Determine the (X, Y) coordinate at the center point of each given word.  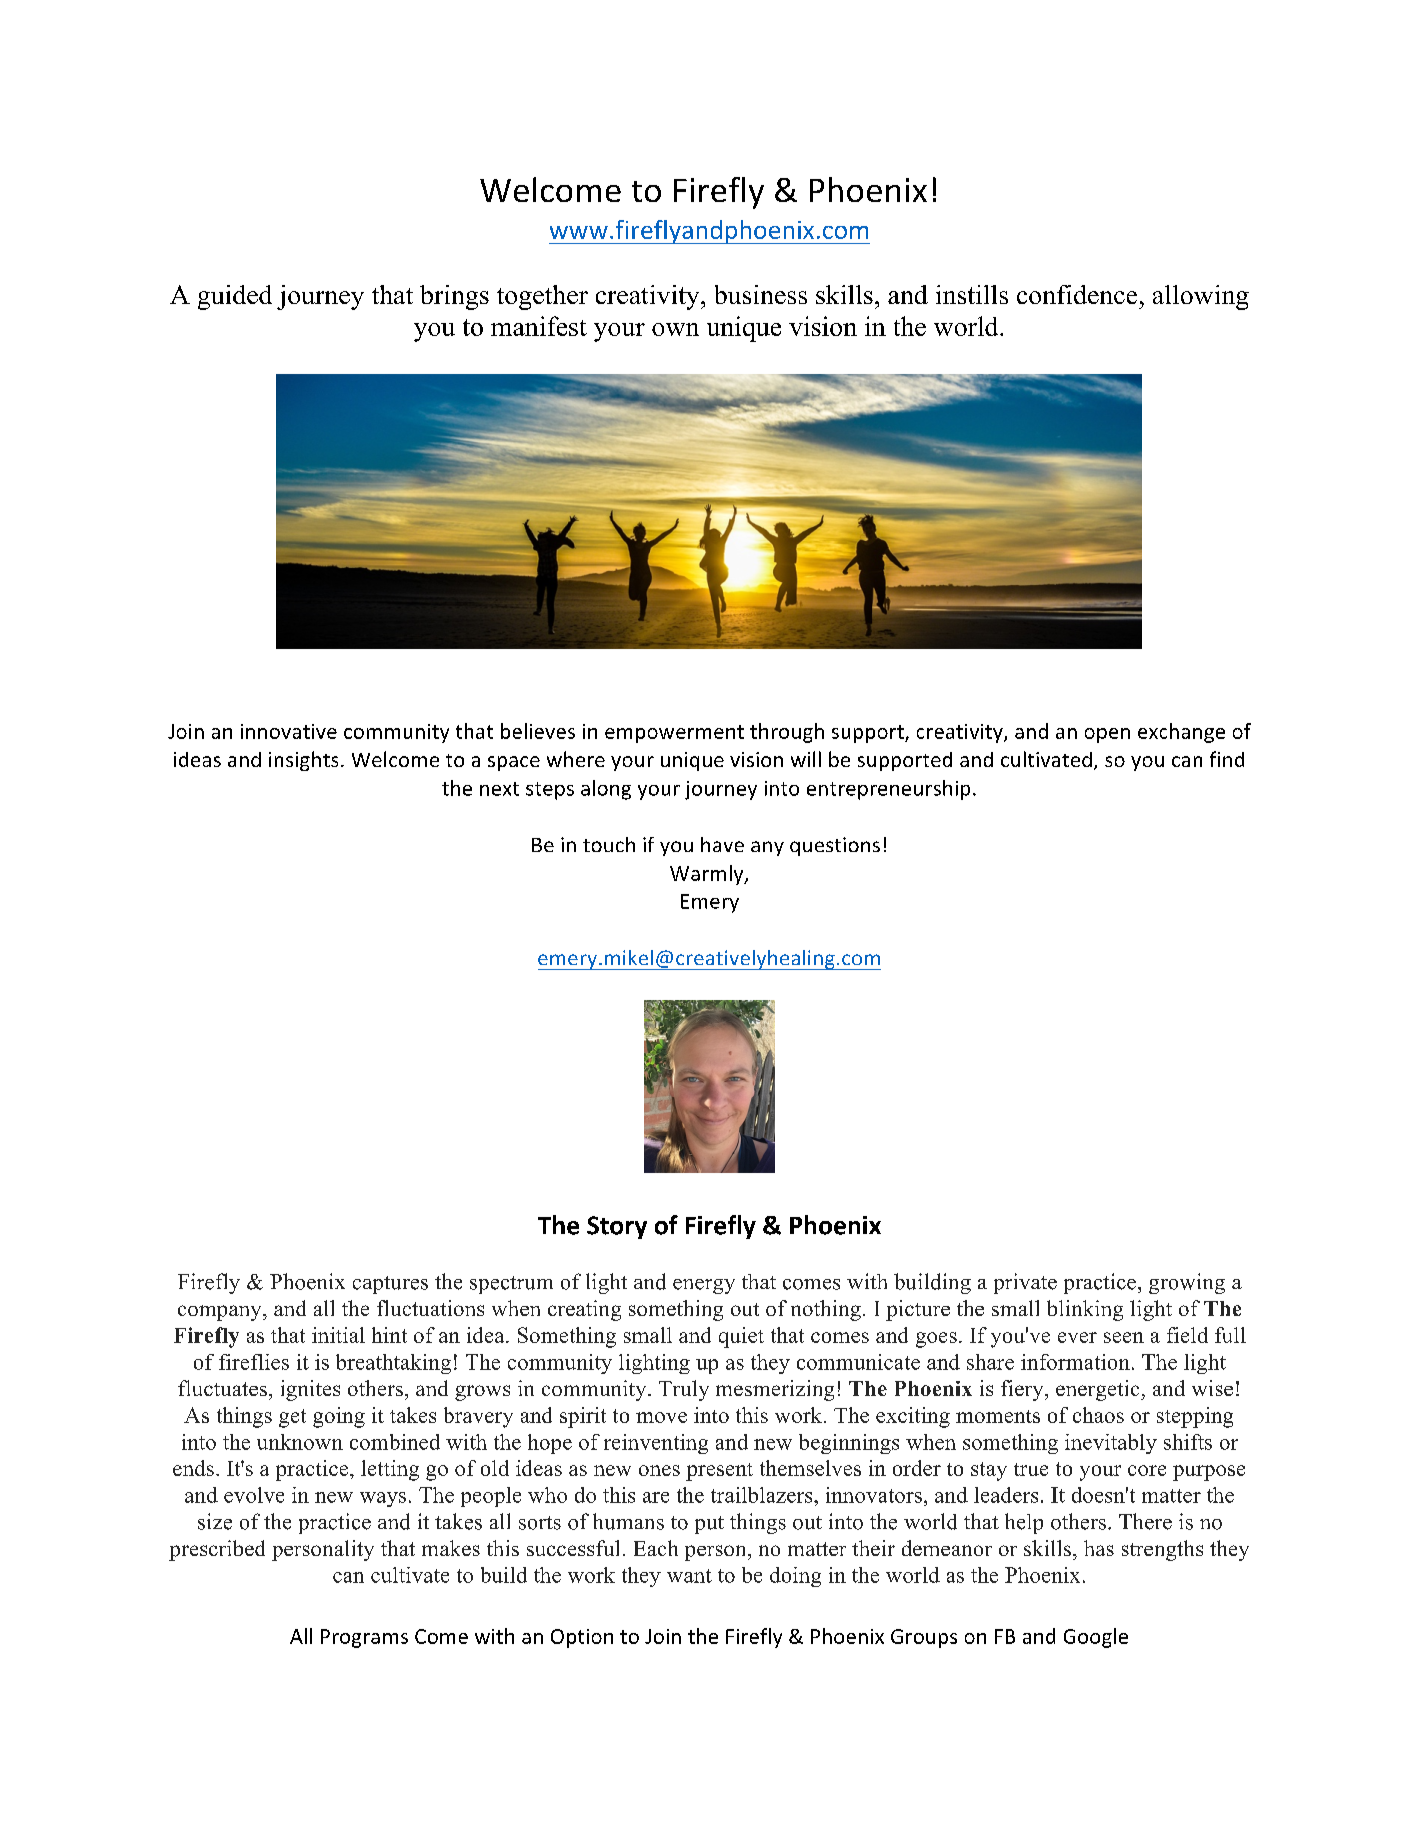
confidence (1077, 294)
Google (1096, 1638)
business (761, 294)
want (689, 1576)
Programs (364, 1638)
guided (235, 297)
